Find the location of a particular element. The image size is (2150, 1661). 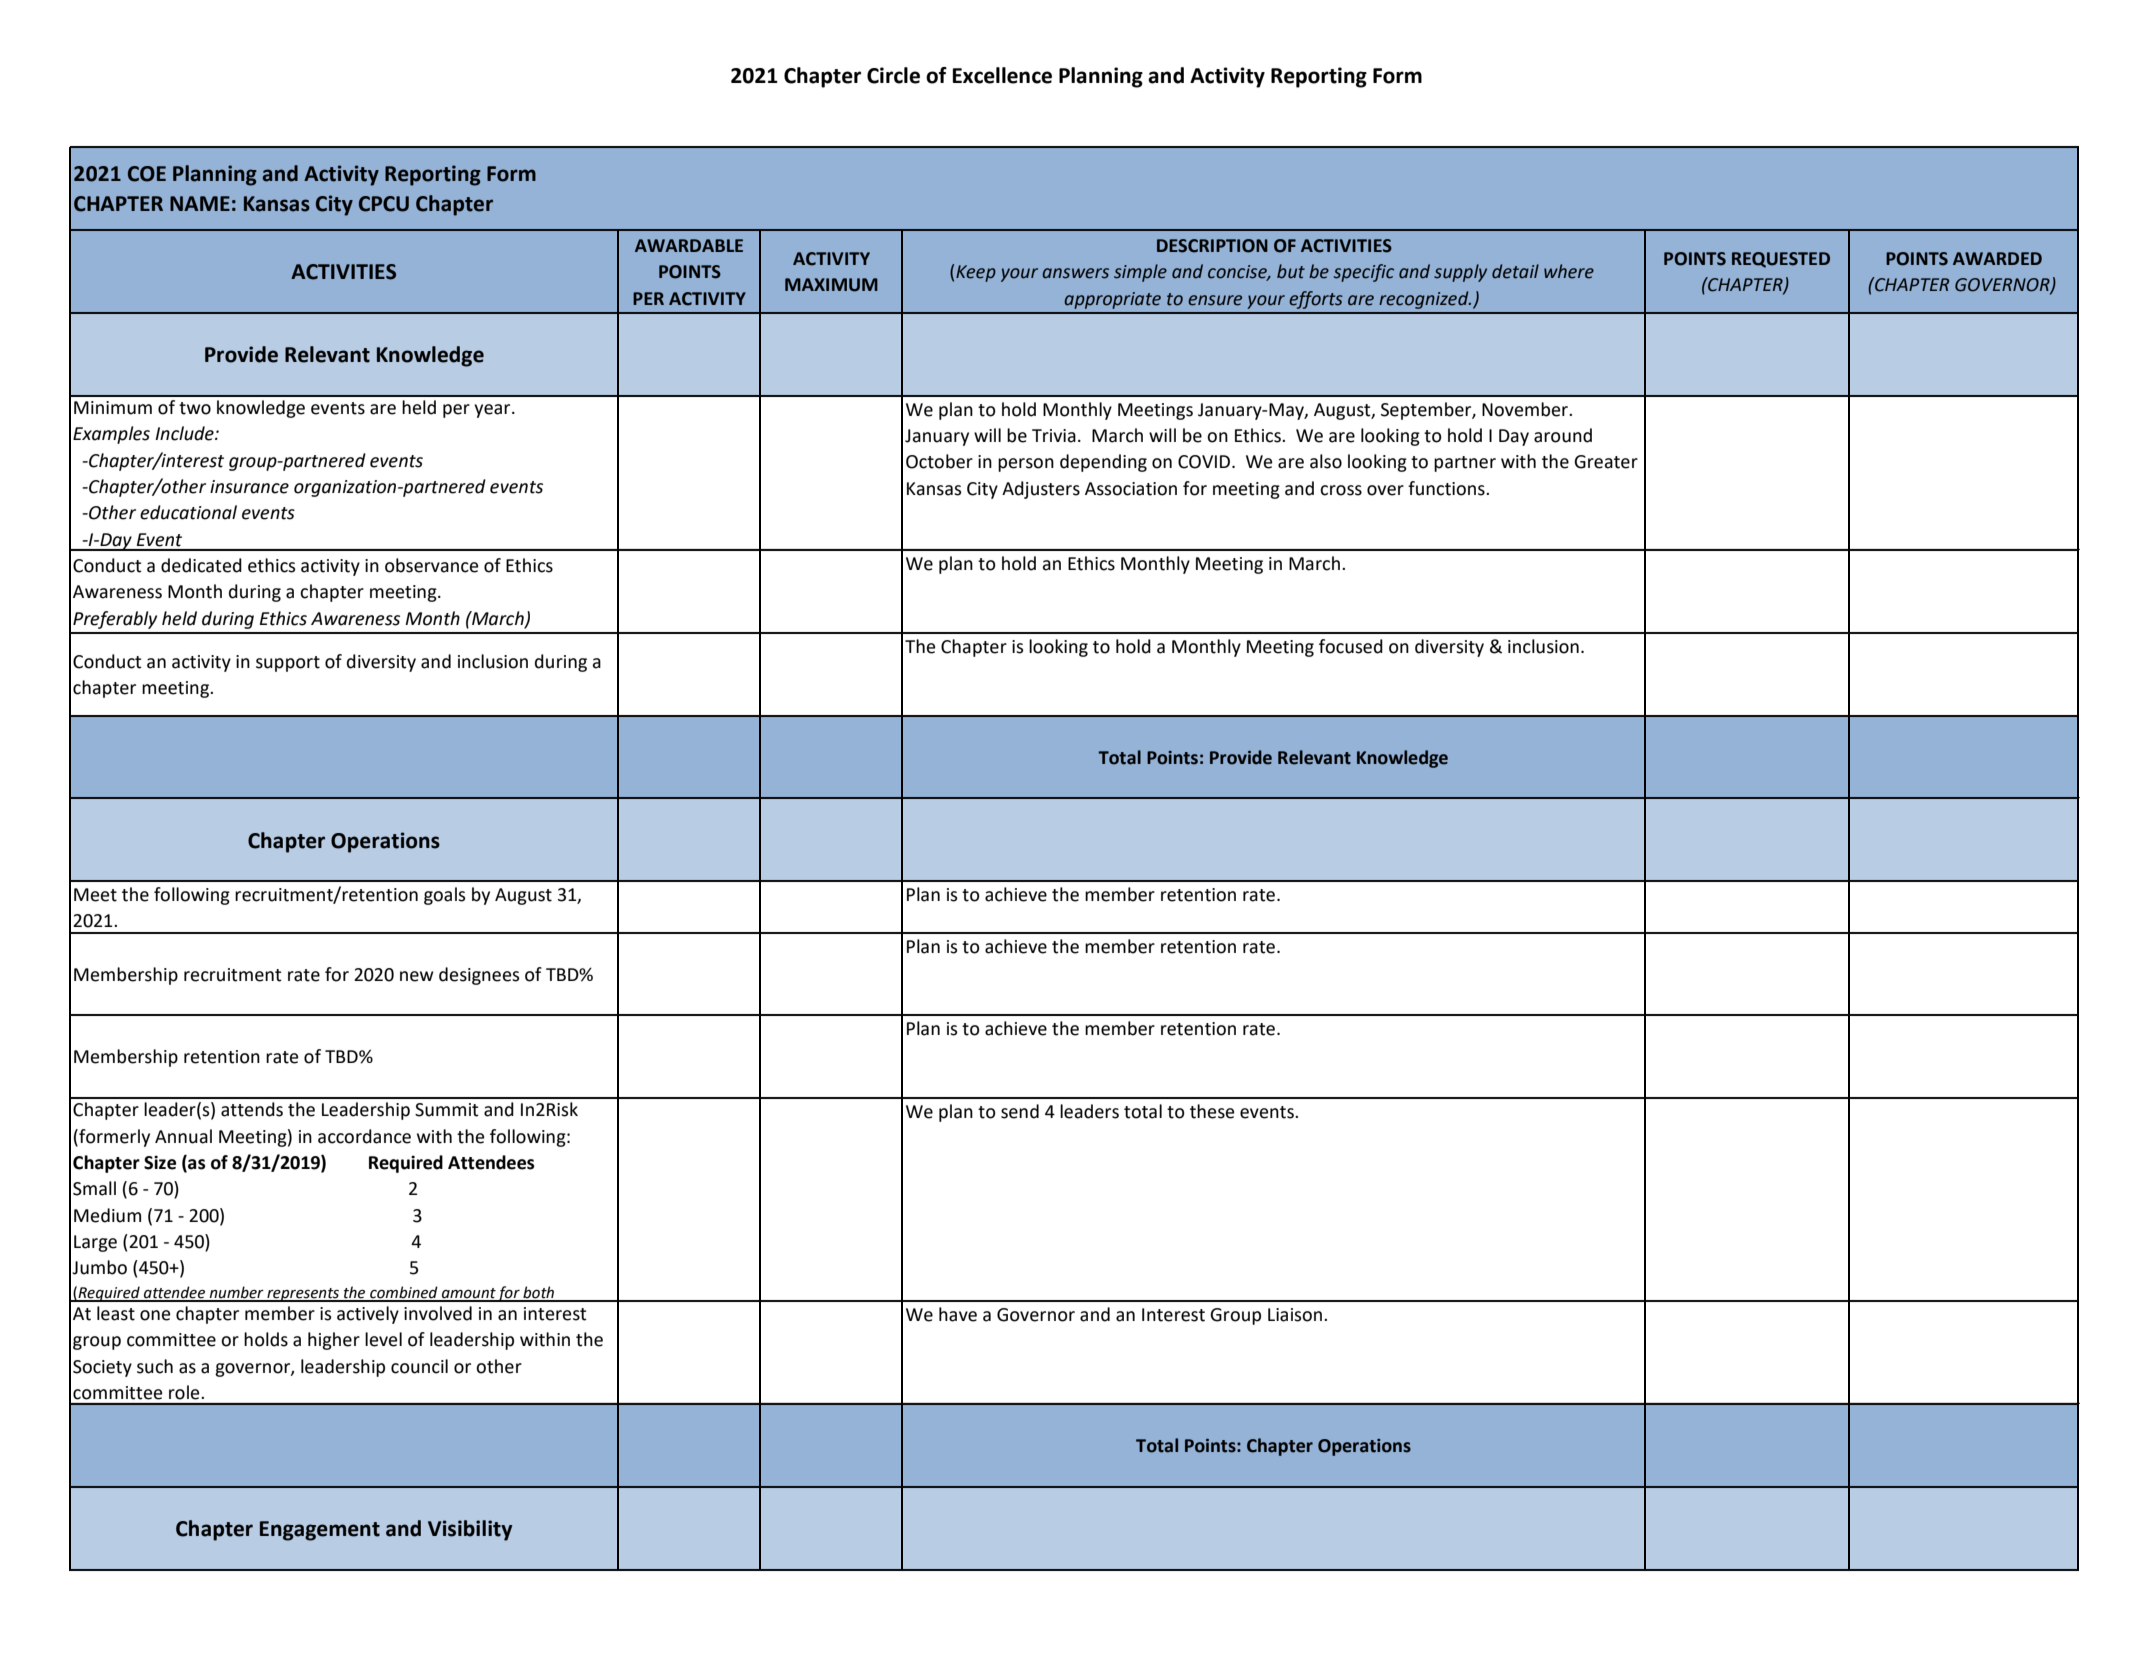

functions is located at coordinates (1447, 488).
